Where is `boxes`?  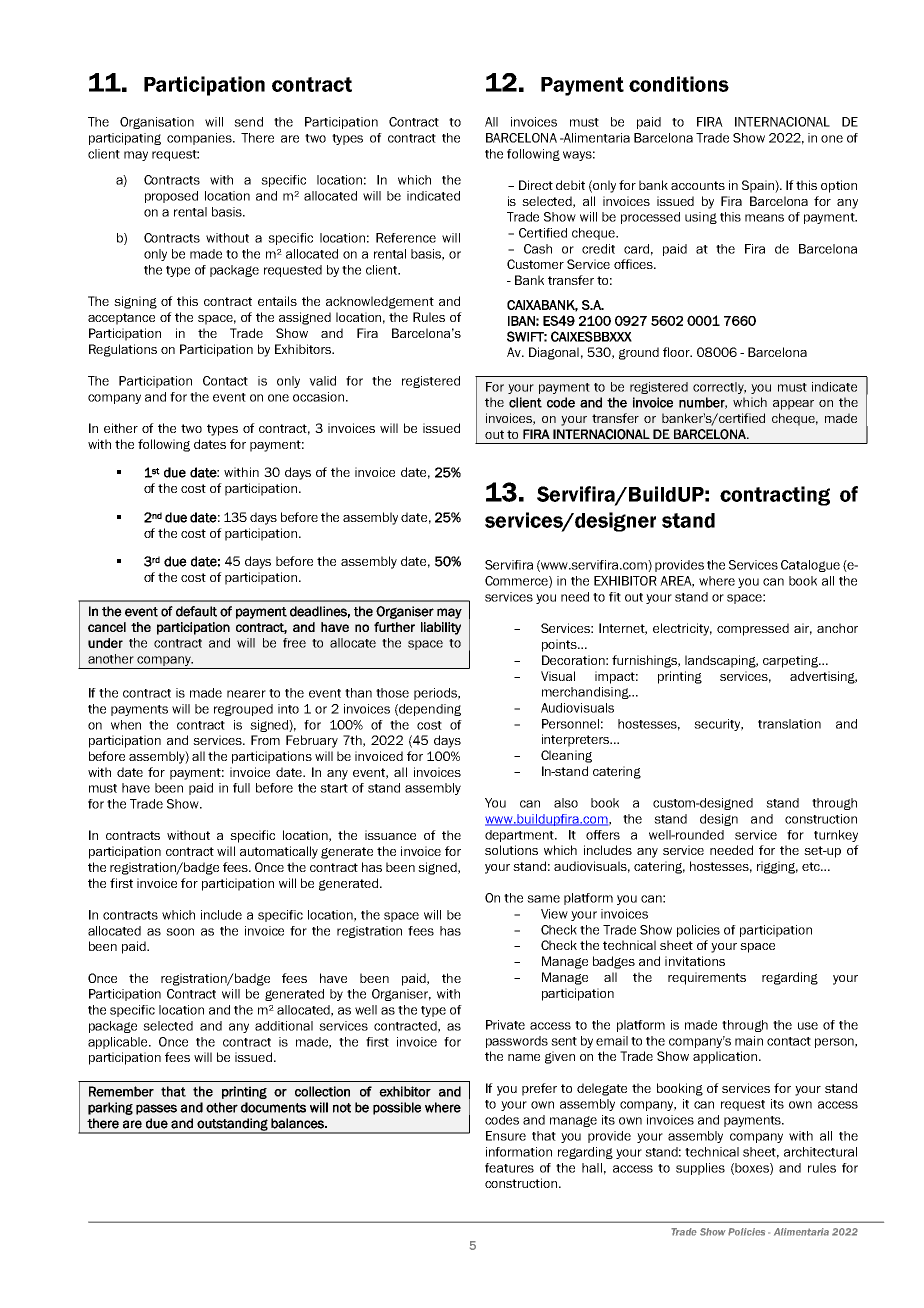 boxes is located at coordinates (753, 1169).
